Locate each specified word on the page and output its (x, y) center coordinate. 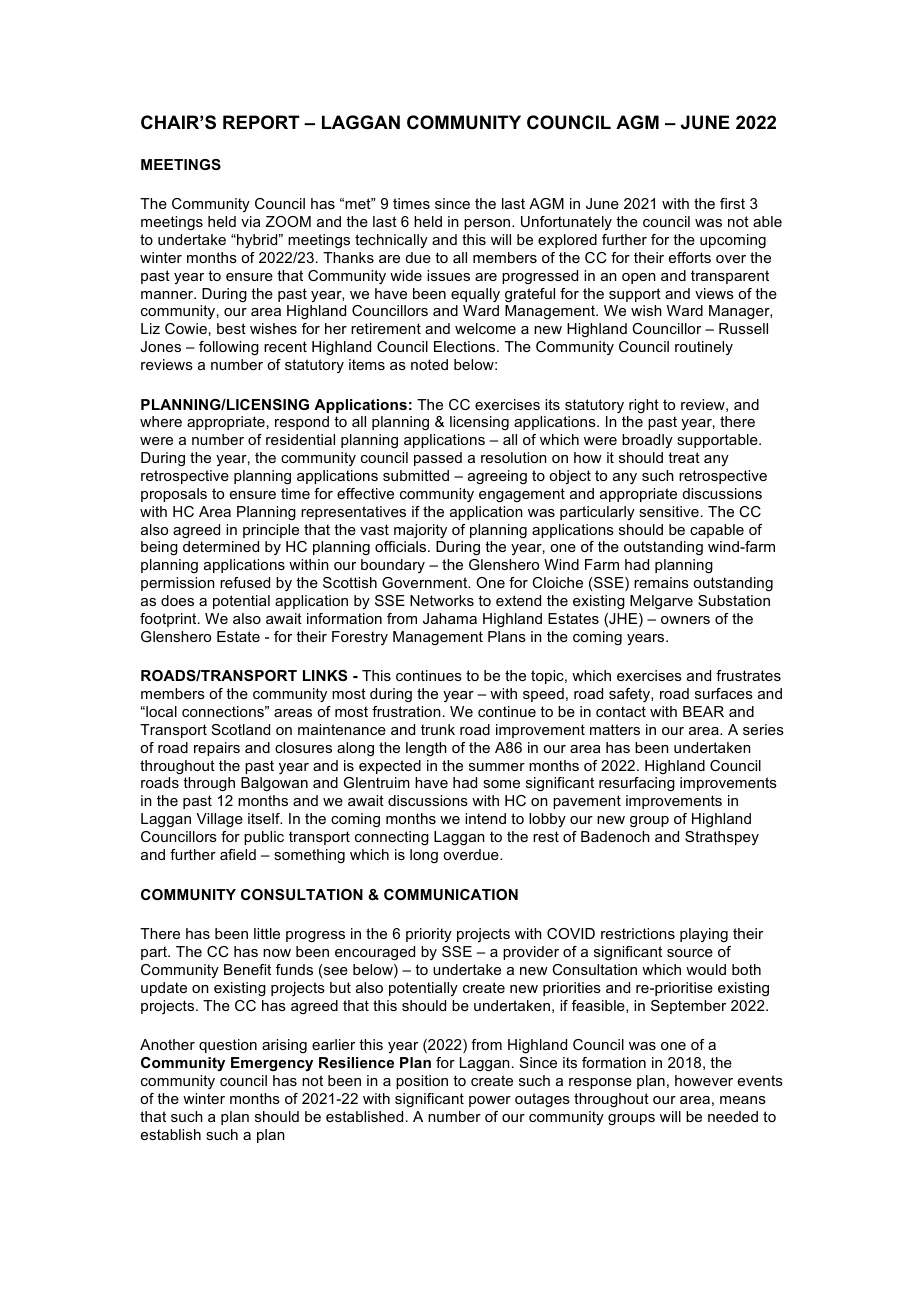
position (422, 1082)
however (704, 1080)
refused (245, 582)
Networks (442, 600)
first (732, 203)
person (488, 224)
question (228, 1046)
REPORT (261, 122)
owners (685, 620)
